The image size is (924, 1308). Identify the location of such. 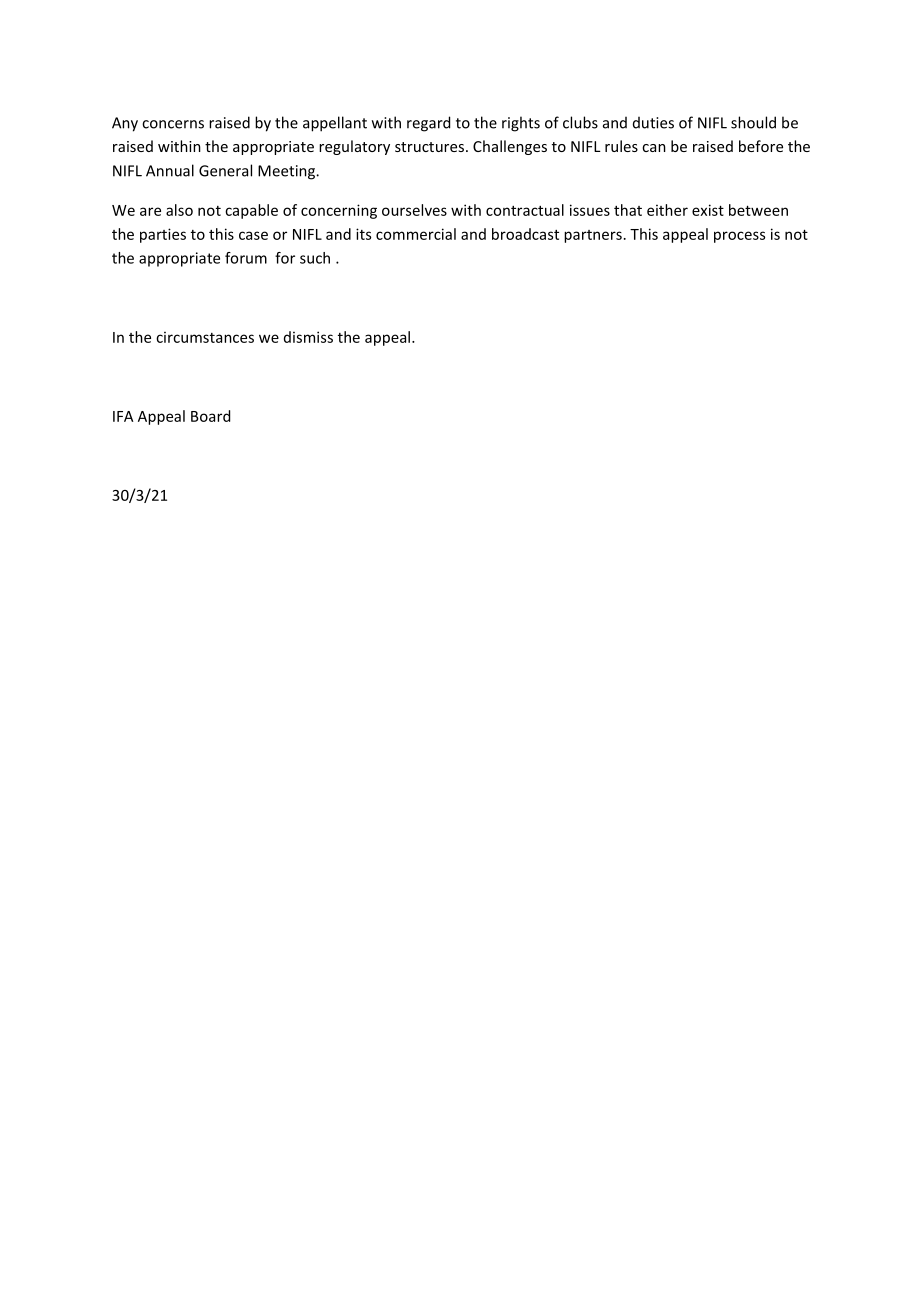
(315, 258).
